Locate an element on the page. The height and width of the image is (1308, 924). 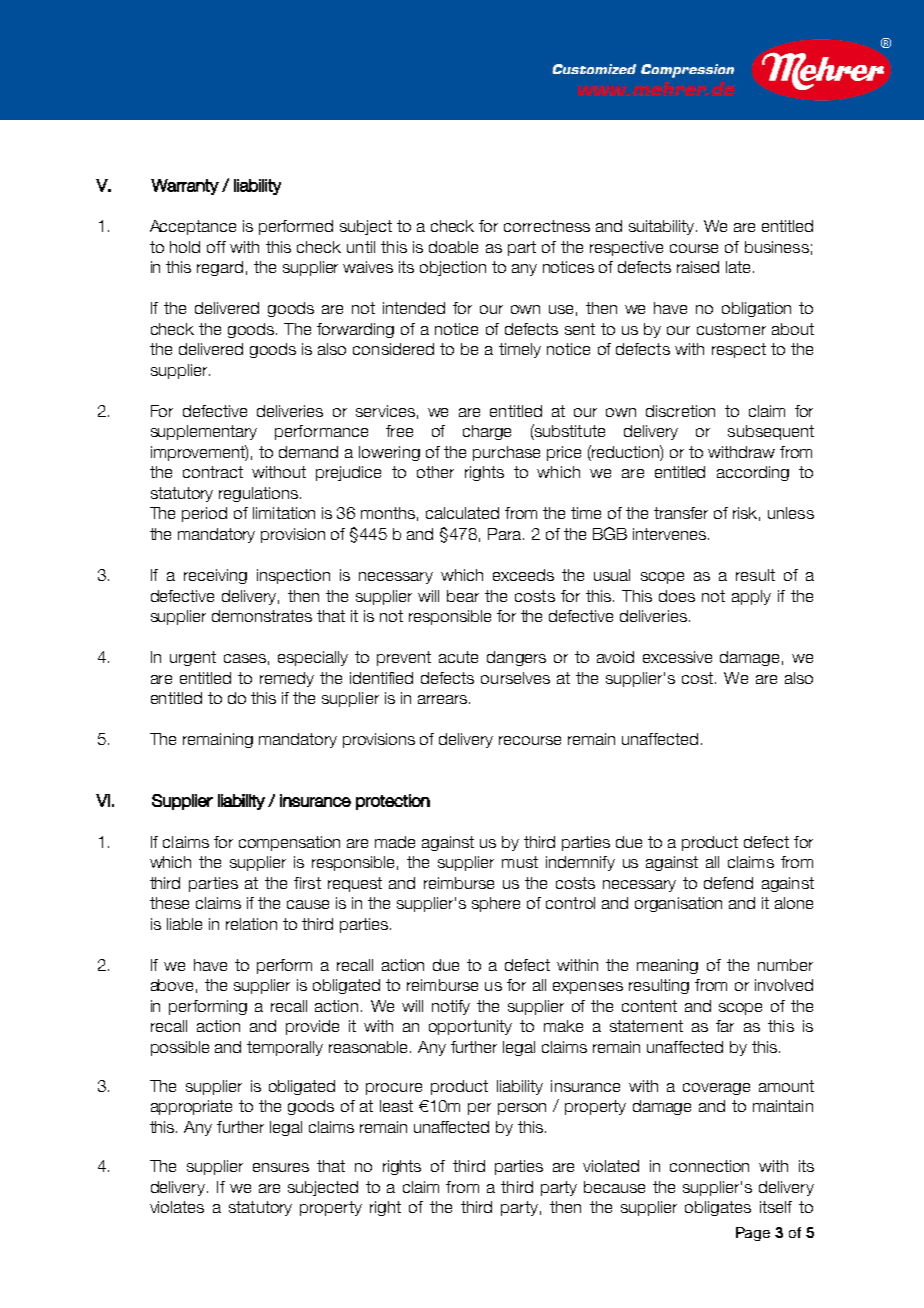
defend is located at coordinates (728, 883).
